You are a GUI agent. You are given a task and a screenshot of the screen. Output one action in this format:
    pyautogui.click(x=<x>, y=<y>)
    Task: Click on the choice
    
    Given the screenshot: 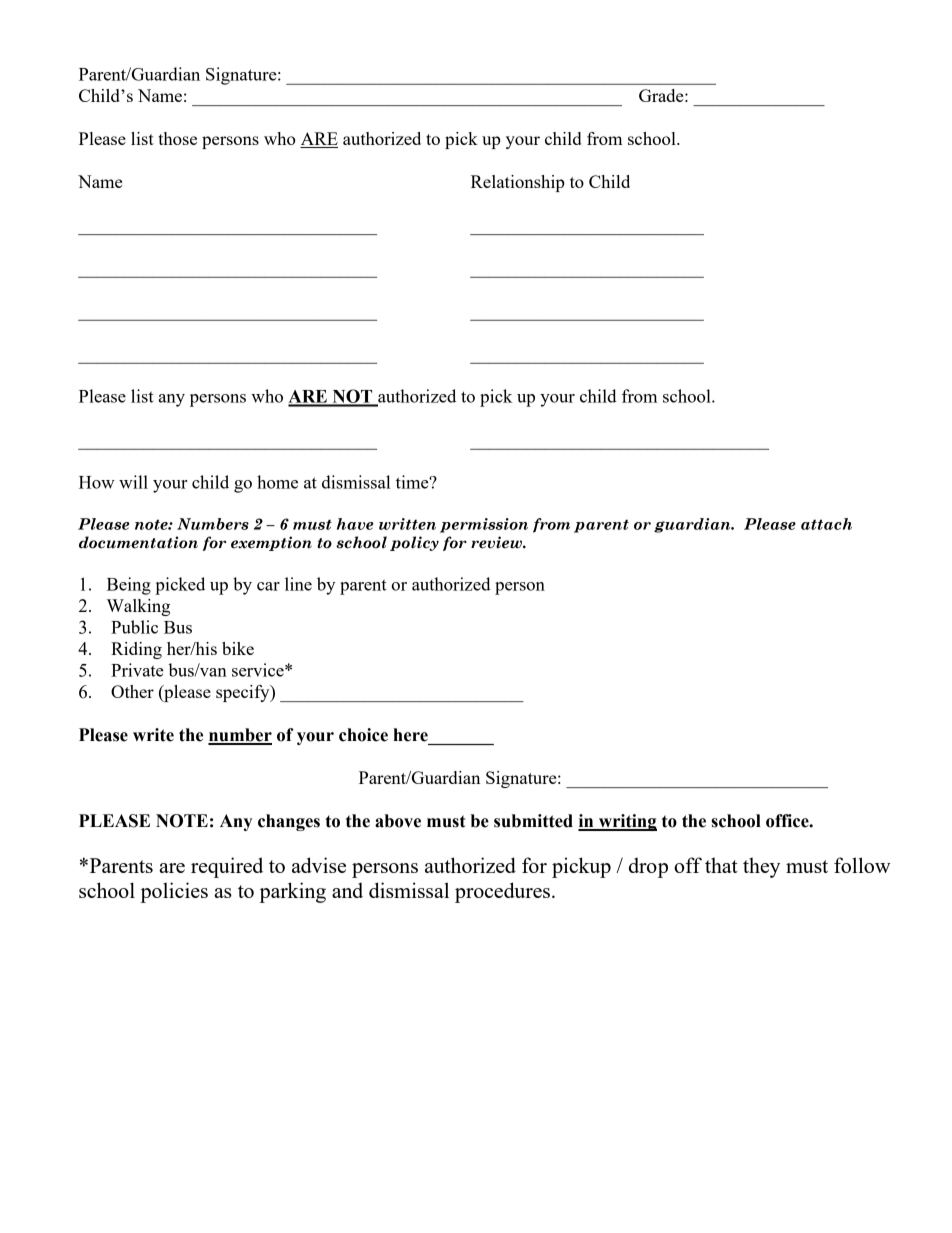 What is the action you would take?
    pyautogui.click(x=363, y=735)
